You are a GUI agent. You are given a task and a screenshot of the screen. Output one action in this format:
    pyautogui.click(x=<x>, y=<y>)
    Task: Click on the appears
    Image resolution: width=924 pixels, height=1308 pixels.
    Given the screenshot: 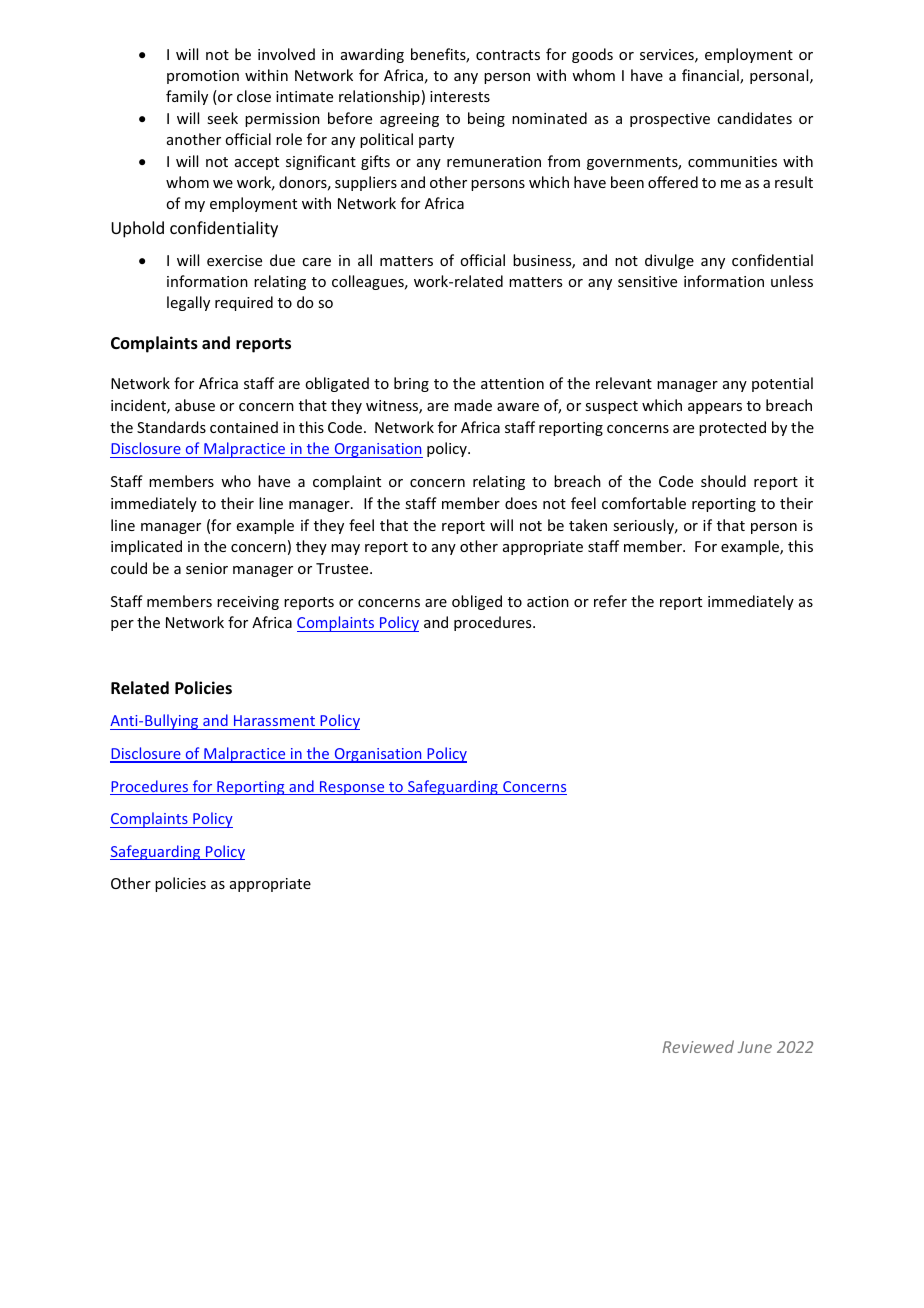 What is the action you would take?
    pyautogui.click(x=715, y=408)
